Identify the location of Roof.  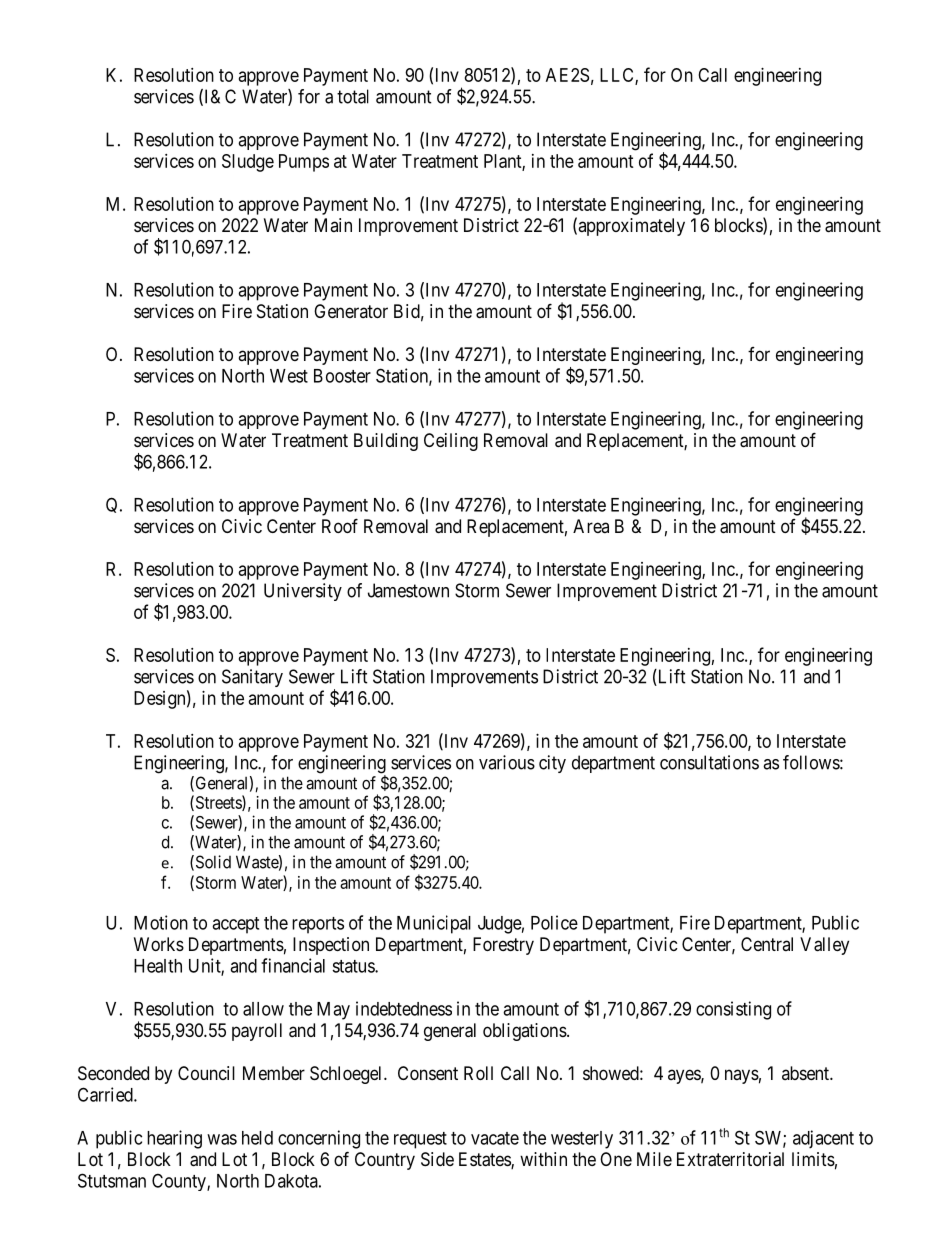
(340, 525).
